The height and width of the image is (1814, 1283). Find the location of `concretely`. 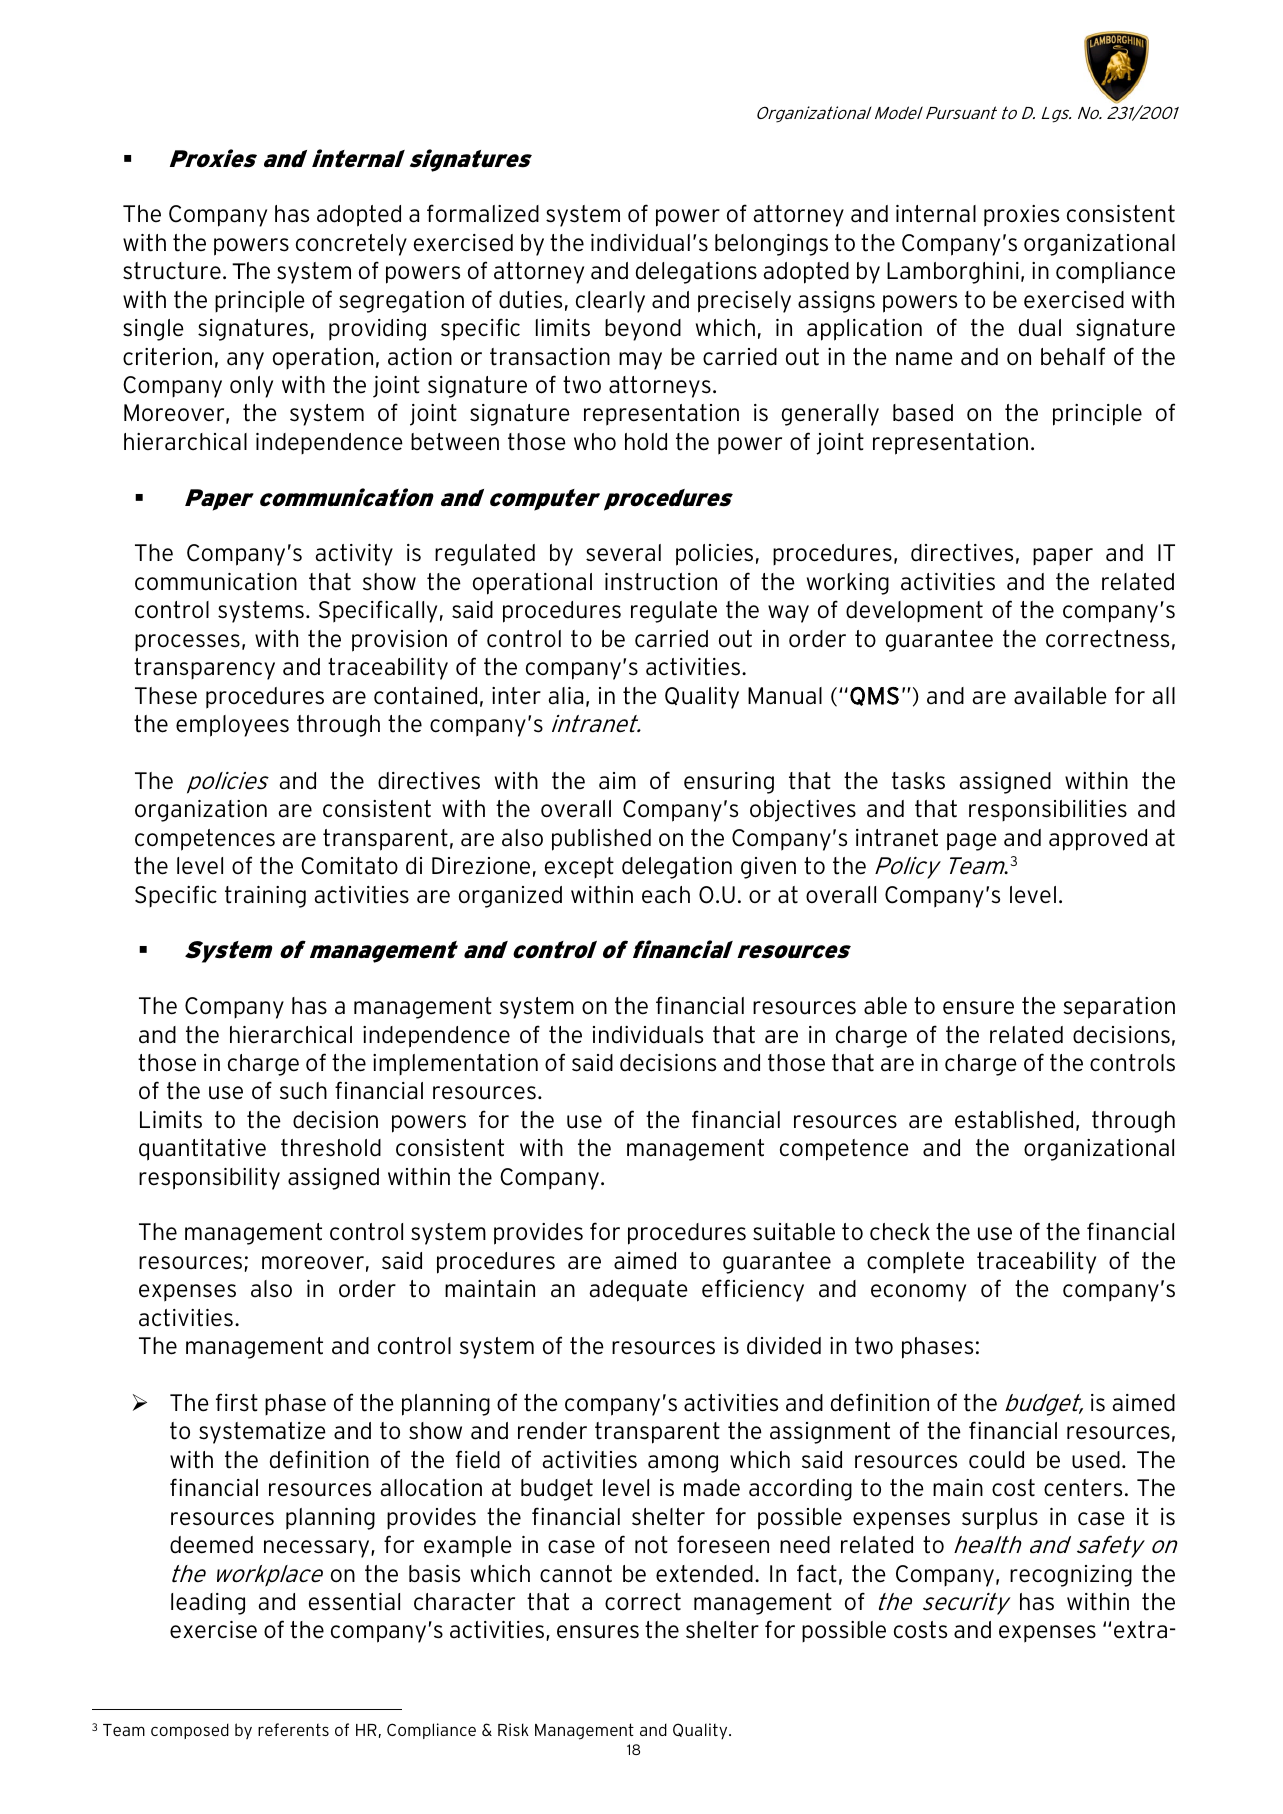

concretely is located at coordinates (351, 245).
